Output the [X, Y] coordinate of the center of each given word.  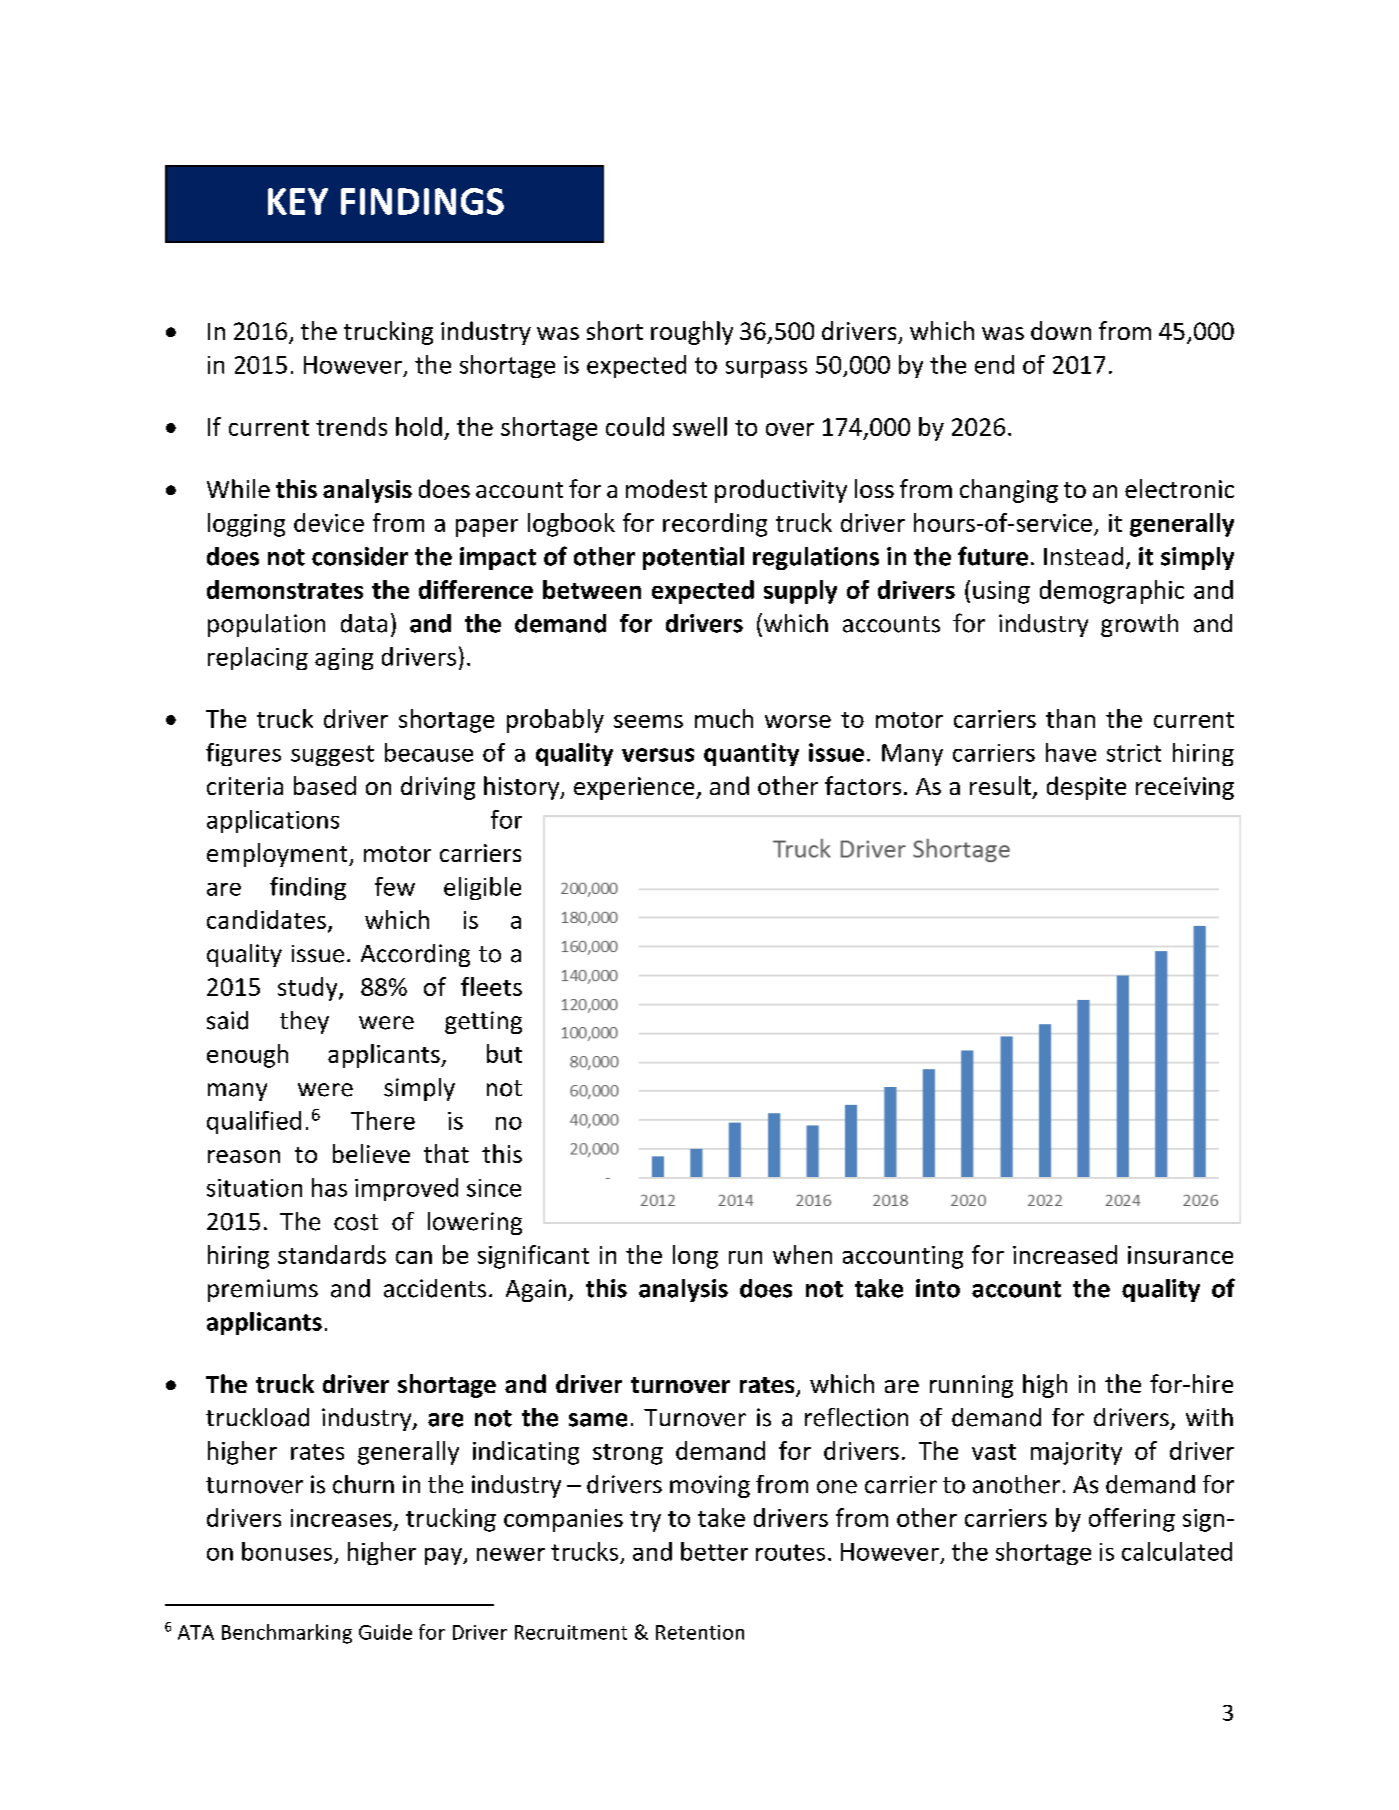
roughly [692, 333]
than [1070, 718]
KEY [298, 201]
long [695, 1257]
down [1061, 330]
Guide [385, 1632]
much [724, 718]
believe [371, 1153]
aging [344, 659]
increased [1065, 1254]
